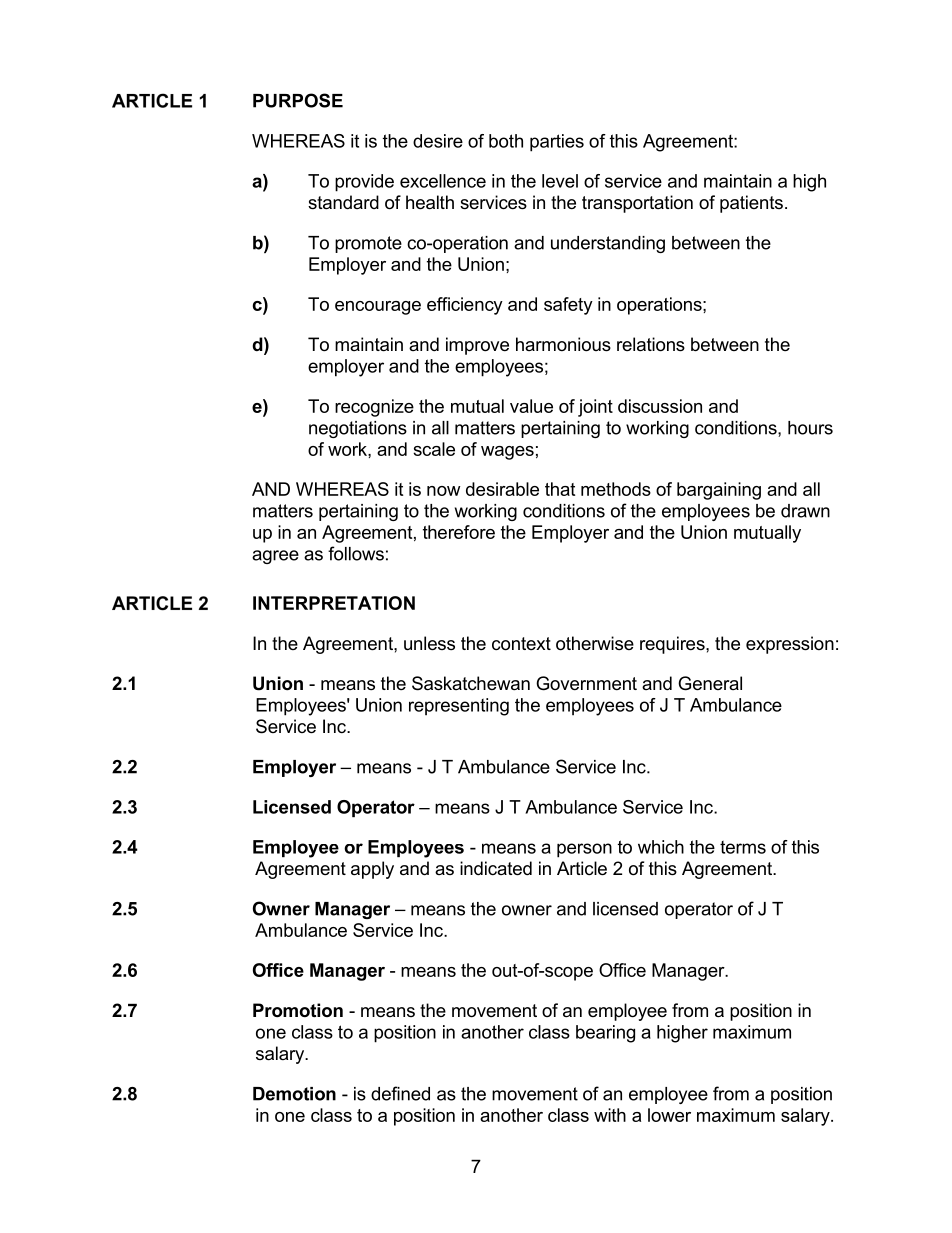 The width and height of the document is (952, 1233). What do you see at coordinates (584, 850) in the document?
I see `person` at bounding box center [584, 850].
